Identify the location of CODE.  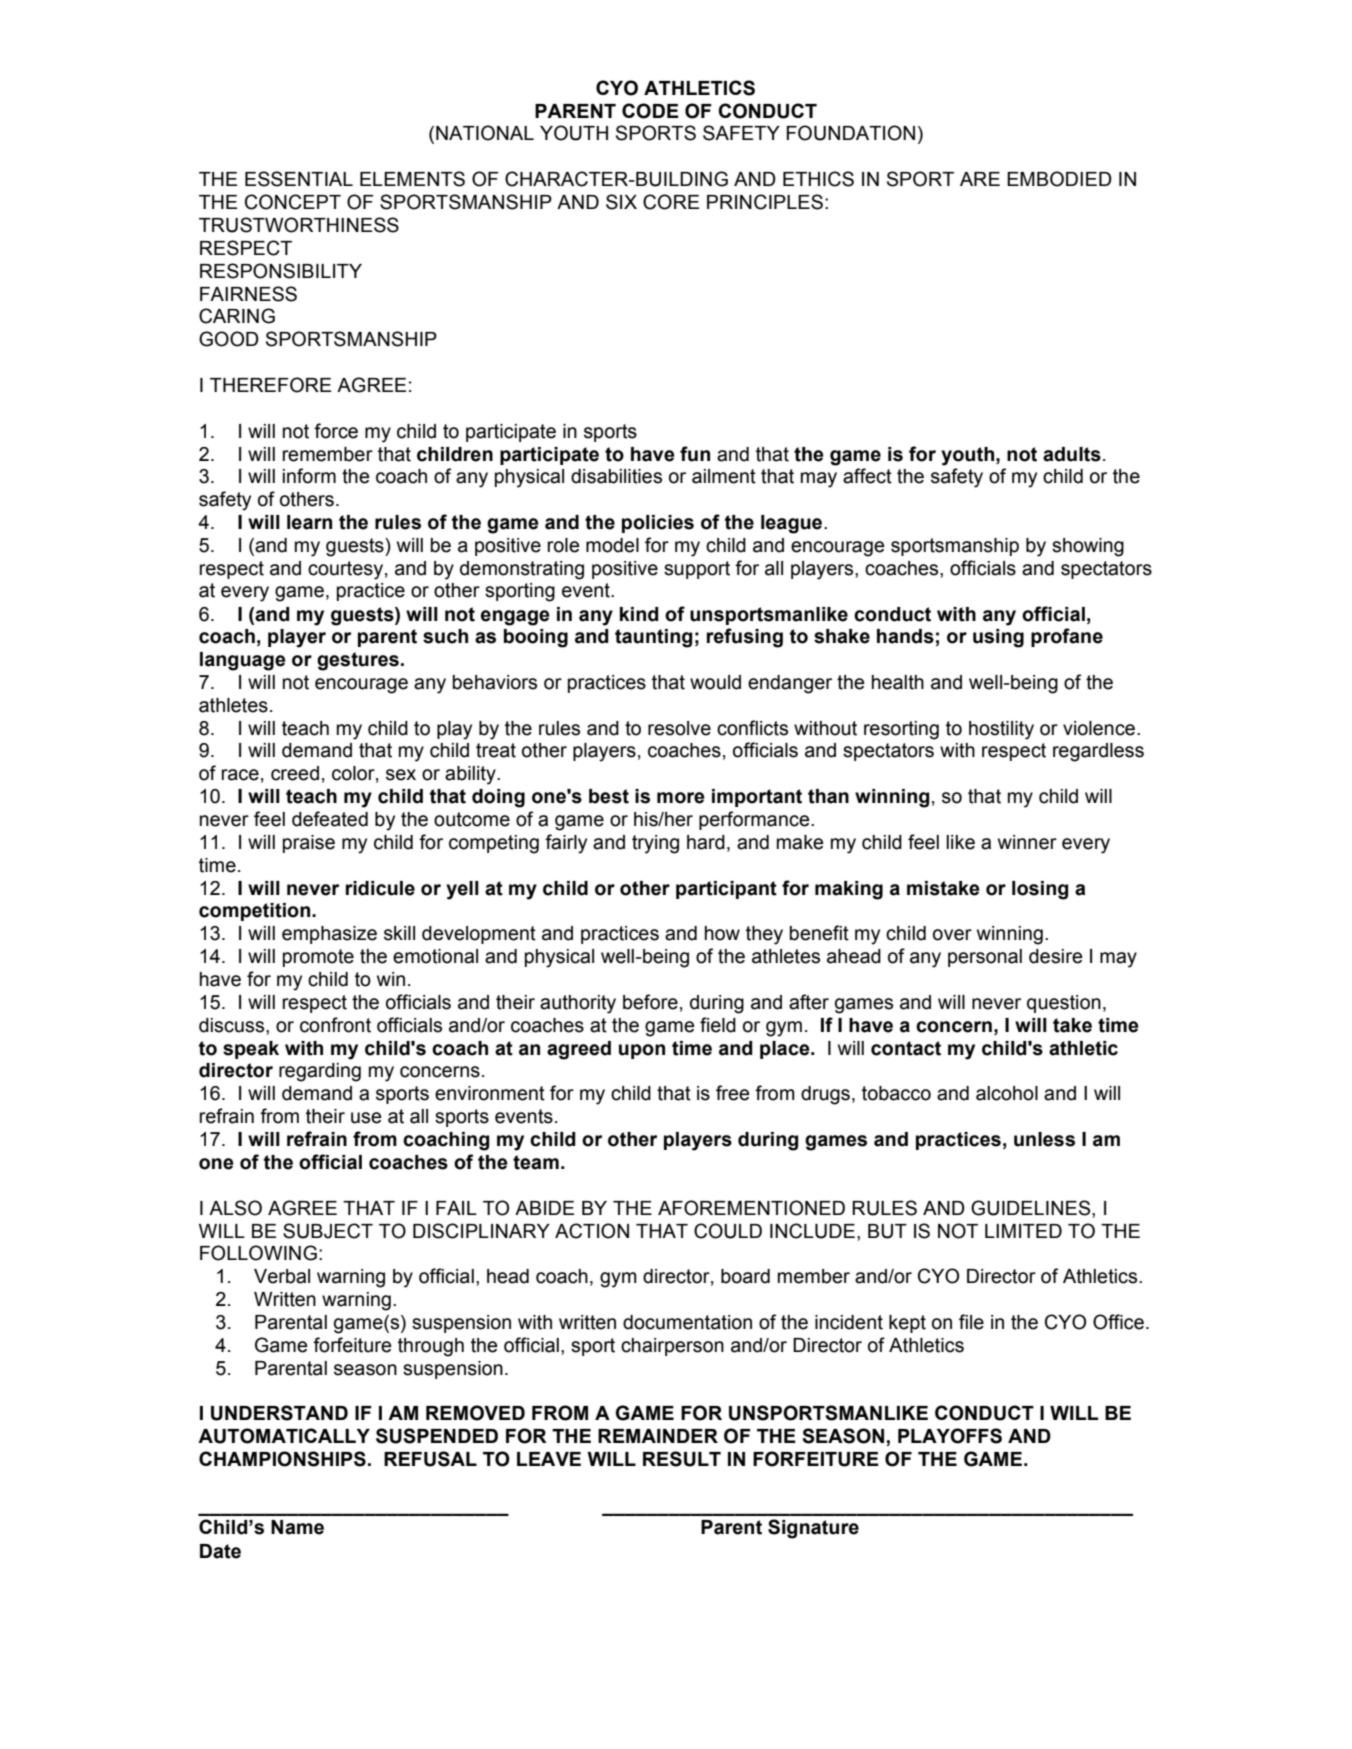
(650, 111).
